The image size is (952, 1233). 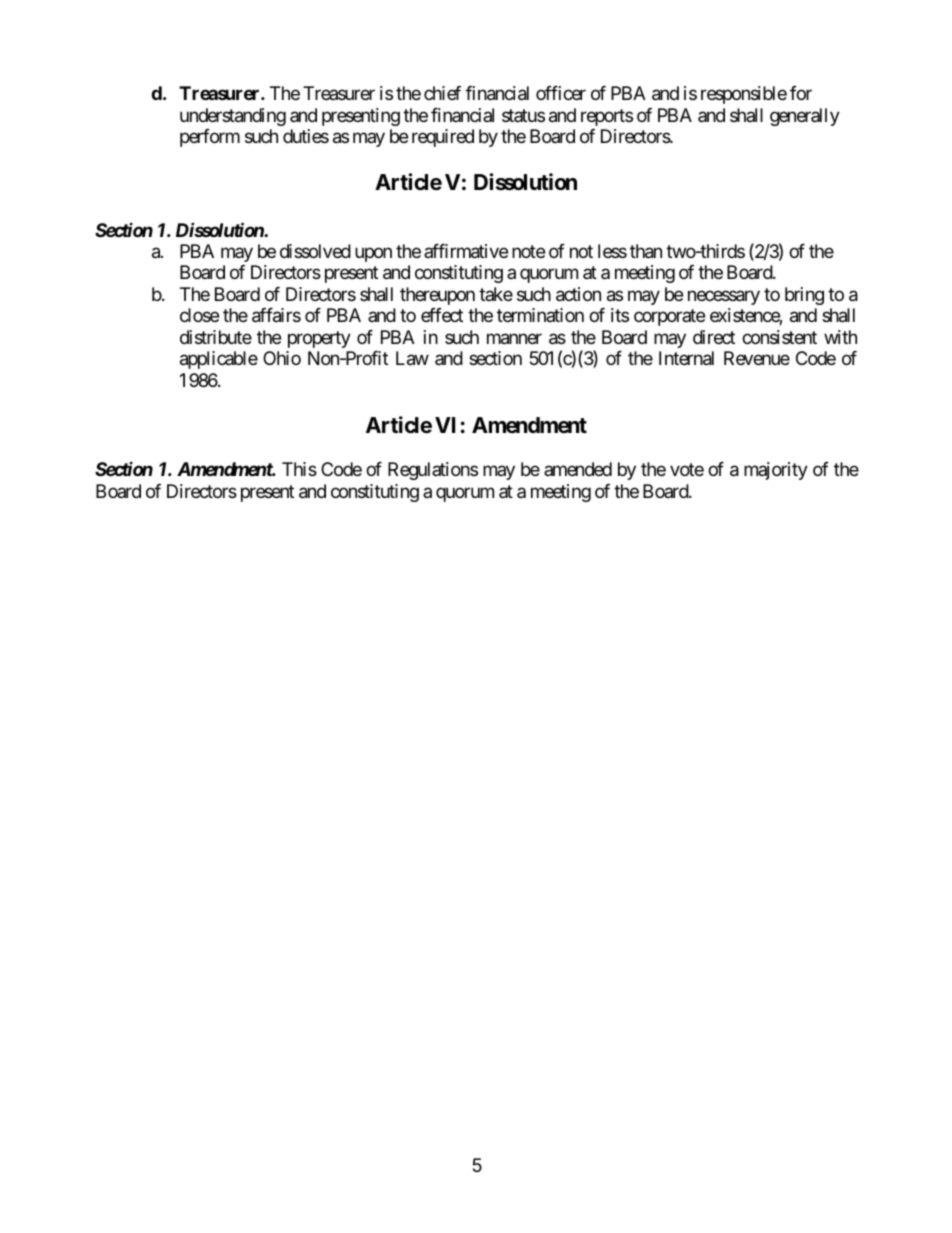 What do you see at coordinates (233, 117) in the image?
I see `understanding` at bounding box center [233, 117].
